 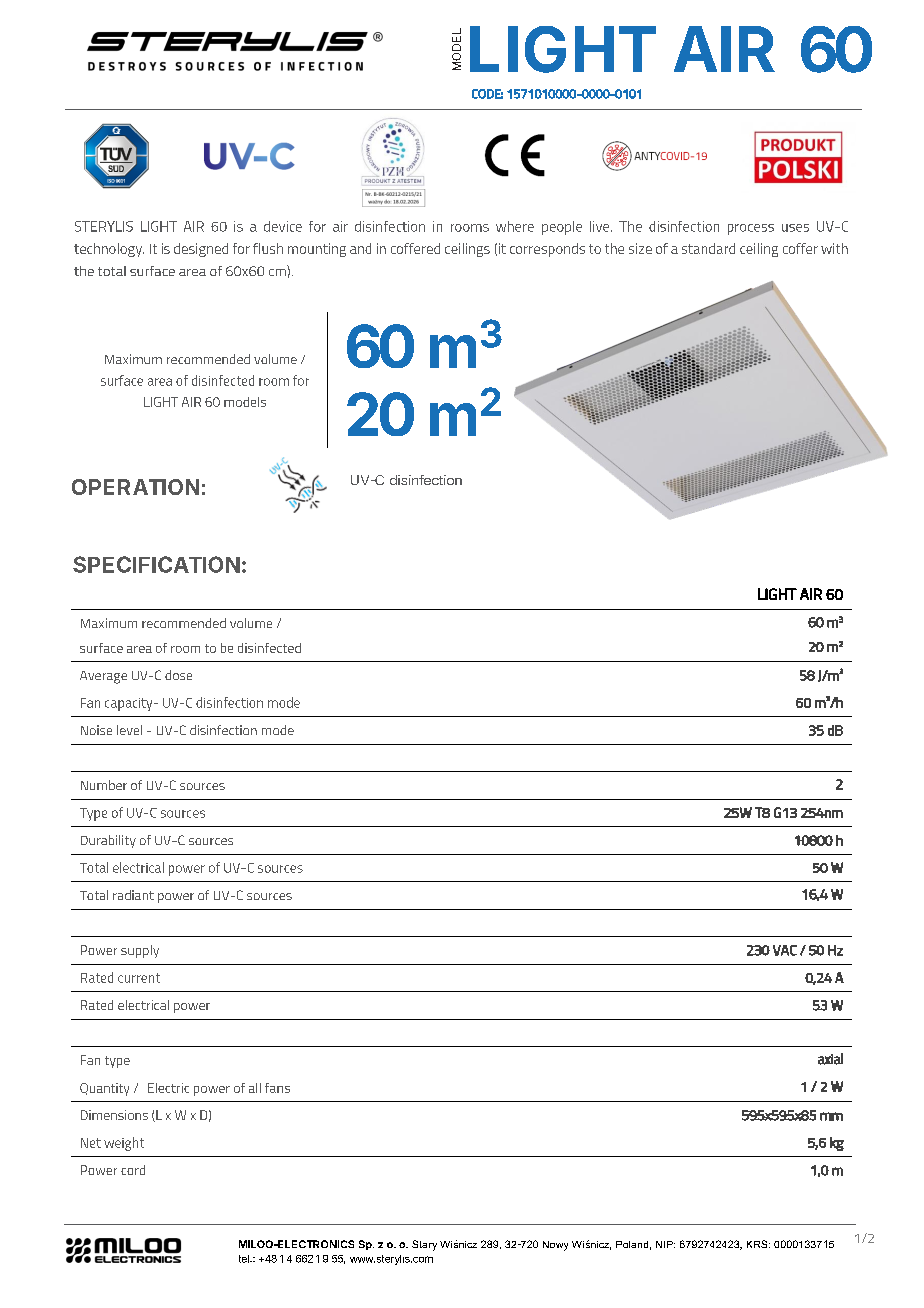 What do you see at coordinates (135, 487) in the screenshot?
I see `OPERATION` at bounding box center [135, 487].
